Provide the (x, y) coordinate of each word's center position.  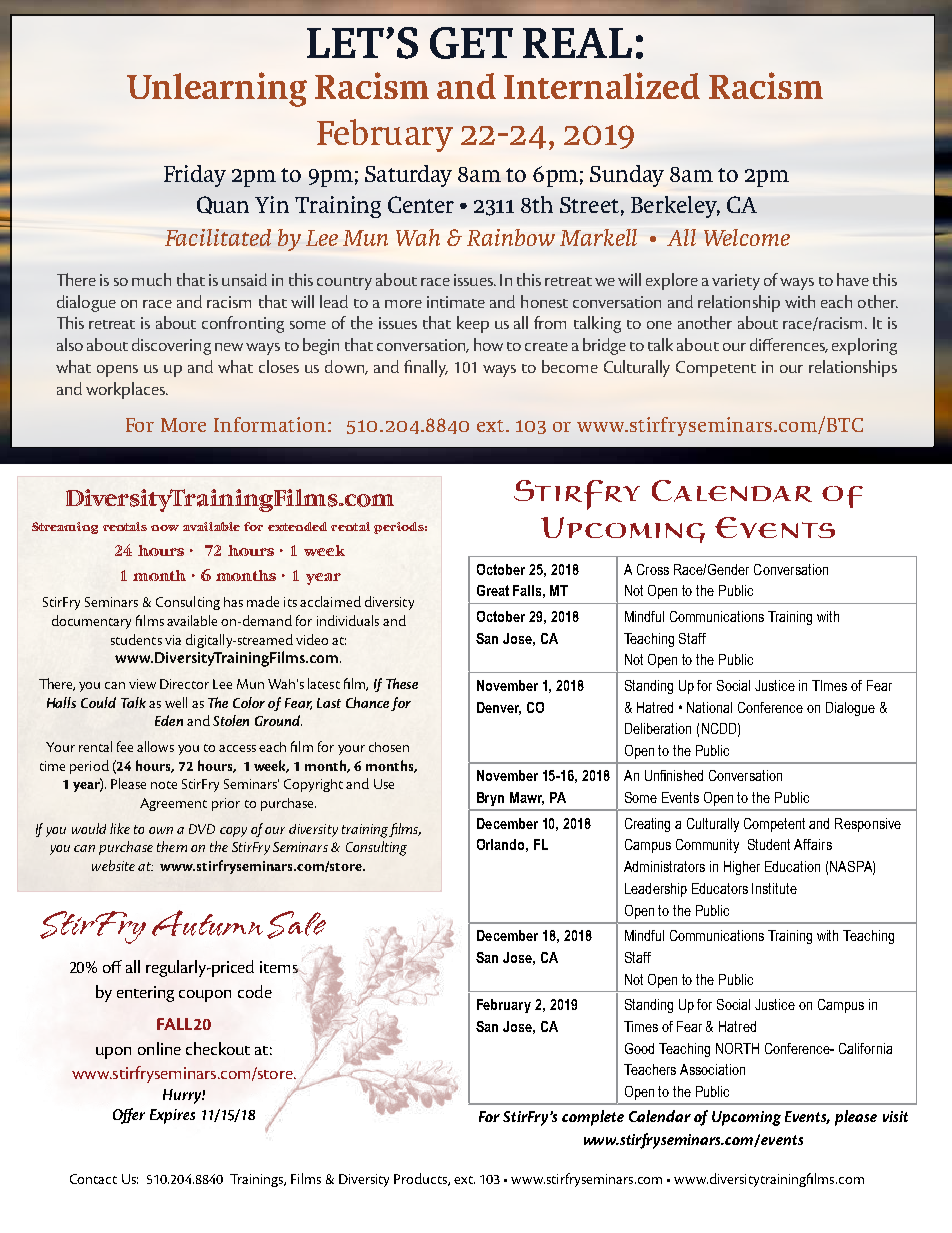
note (164, 785)
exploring (864, 346)
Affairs (813, 844)
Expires (172, 1116)
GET (471, 43)
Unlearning (217, 89)
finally (426, 368)
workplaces (126, 390)
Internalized (602, 85)
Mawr (527, 798)
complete (593, 1118)
